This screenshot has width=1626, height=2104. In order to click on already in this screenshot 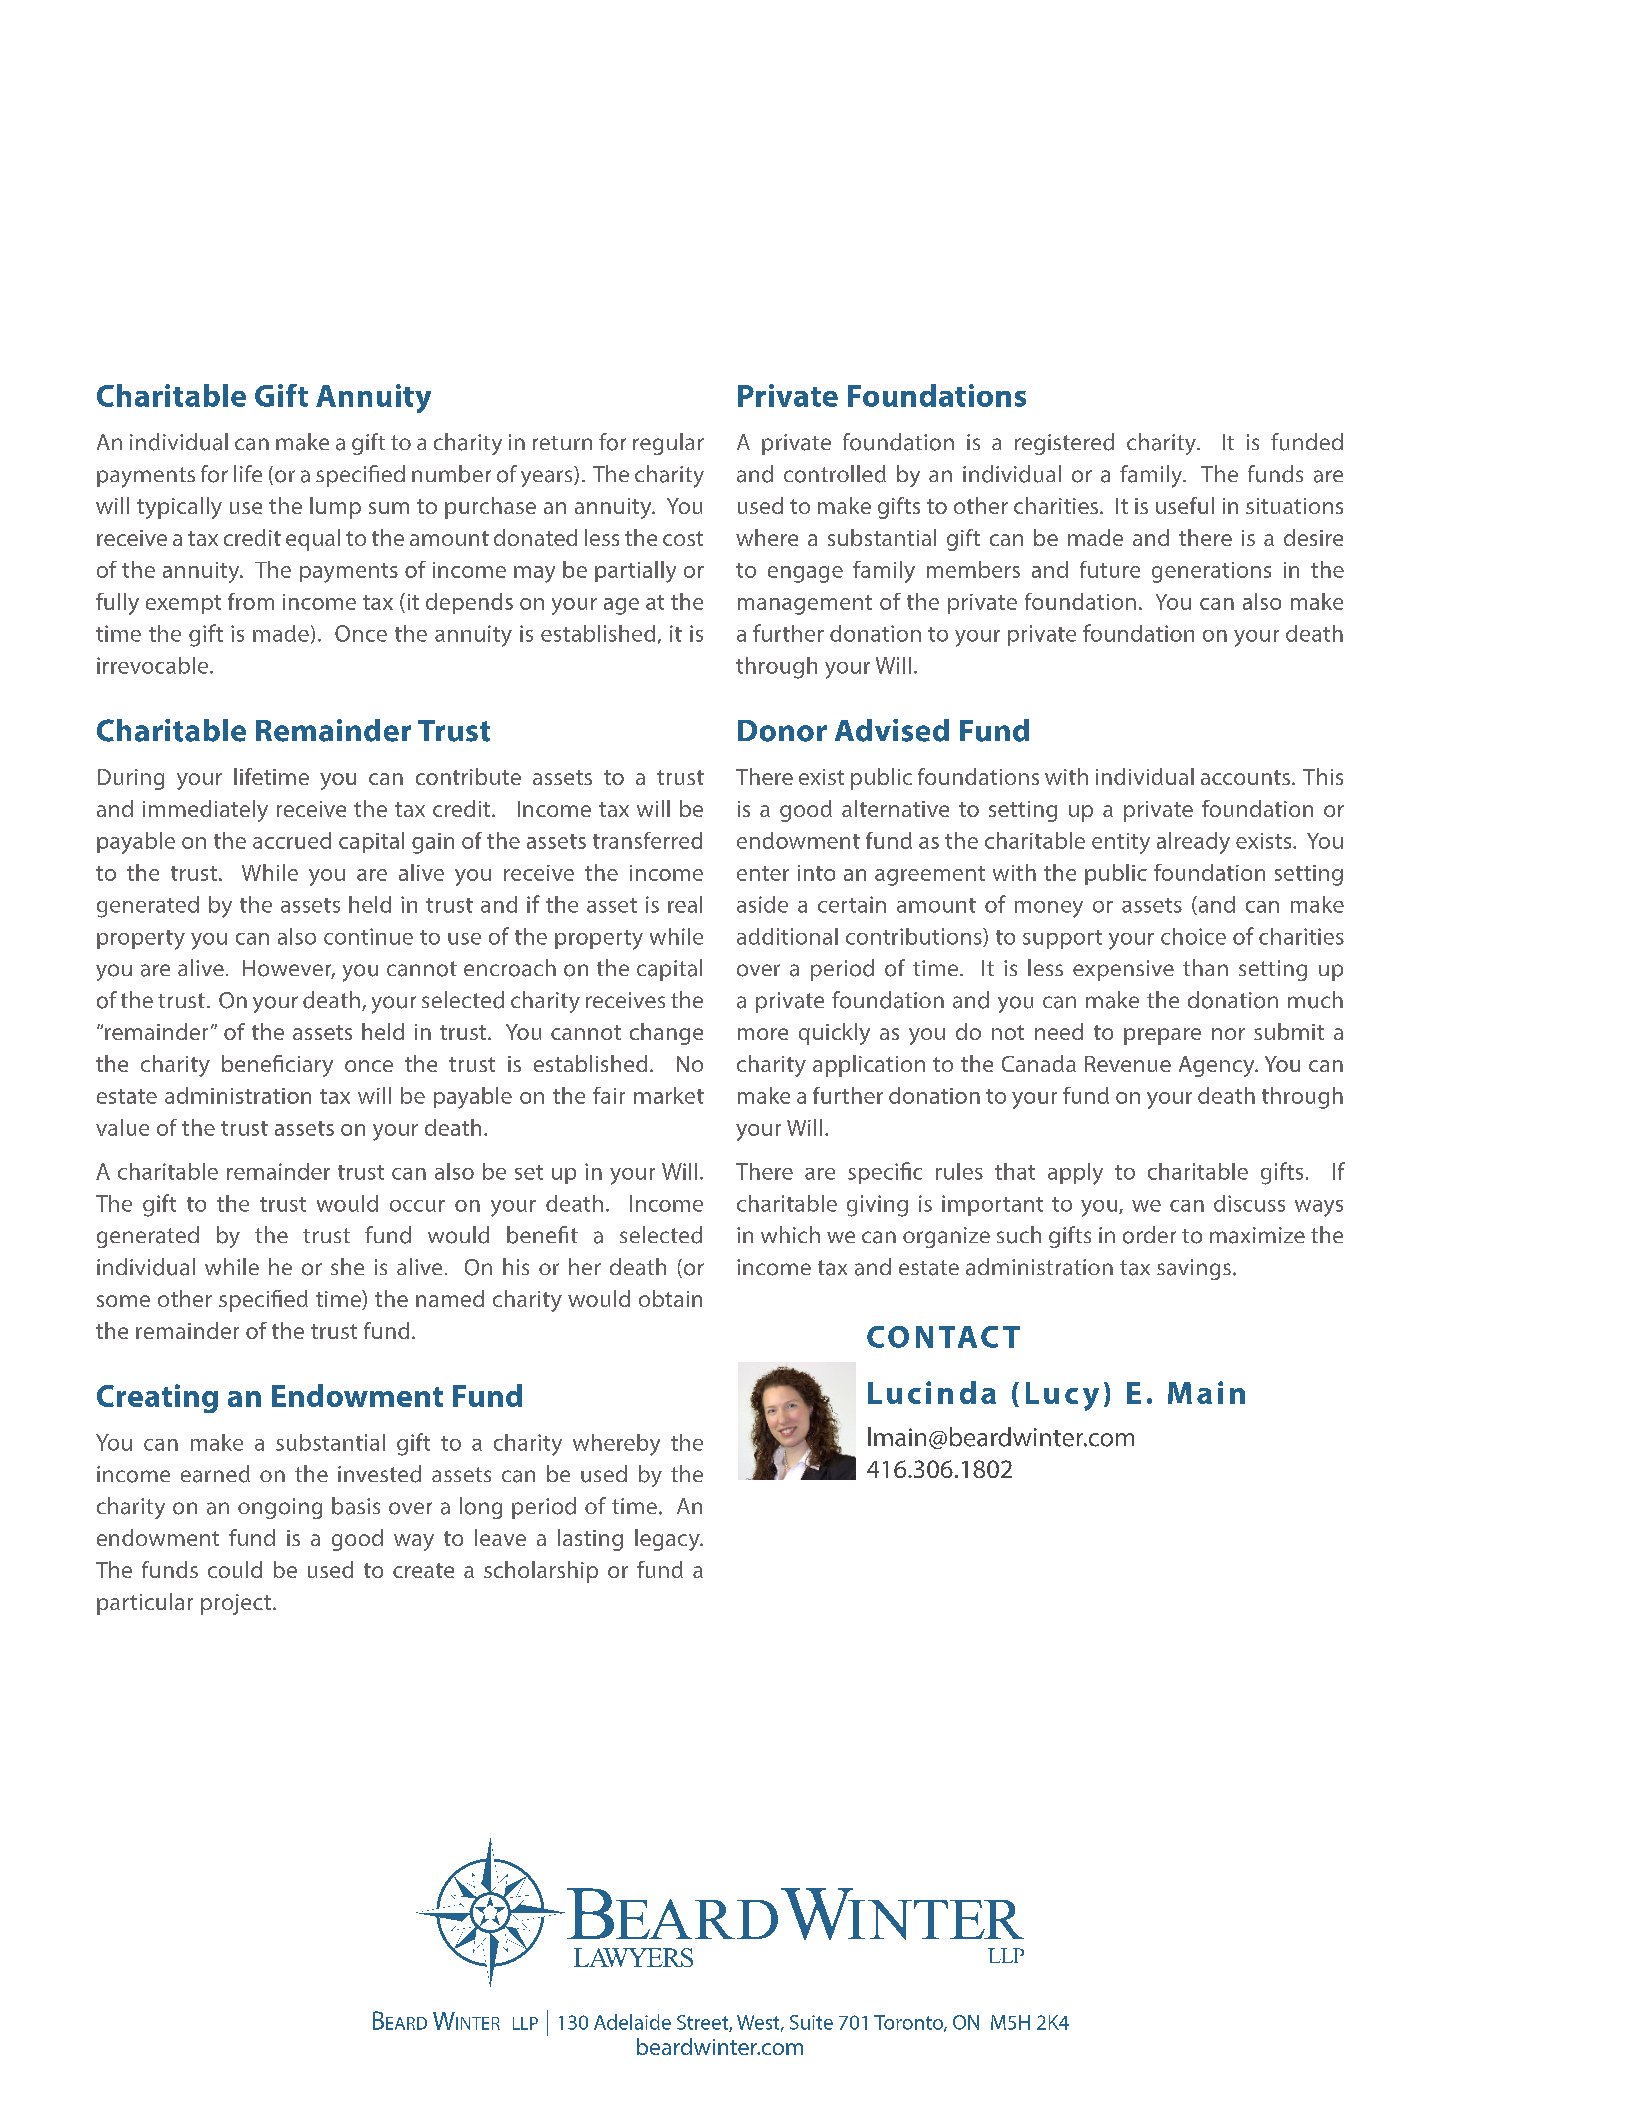, I will do `click(1193, 843)`.
